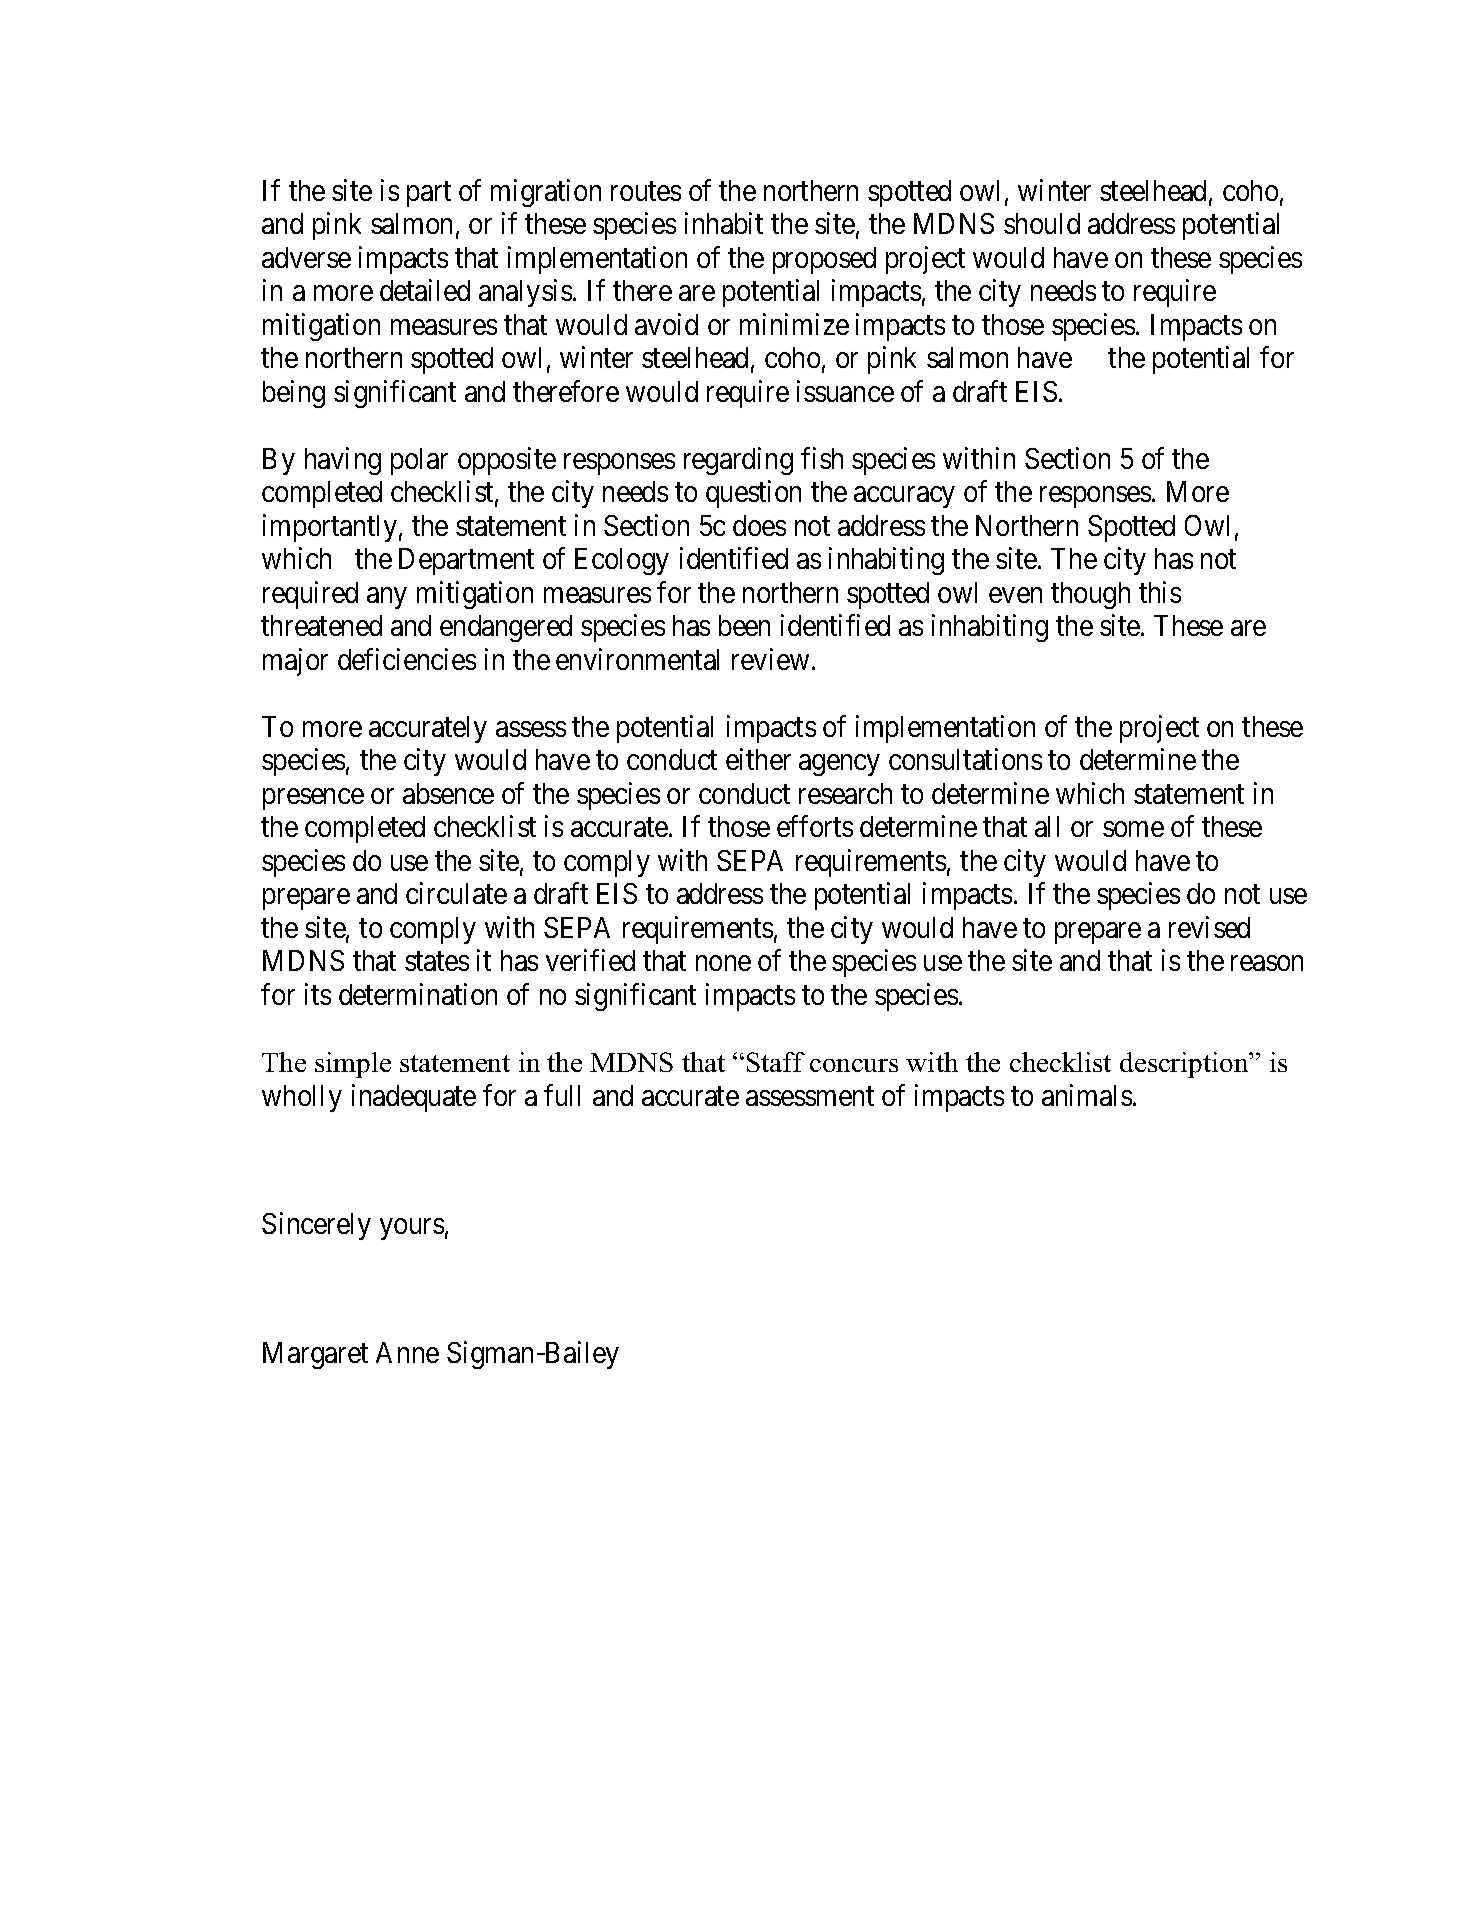 The height and width of the screenshot is (1919, 1483). I want to click on efforts, so click(815, 826).
